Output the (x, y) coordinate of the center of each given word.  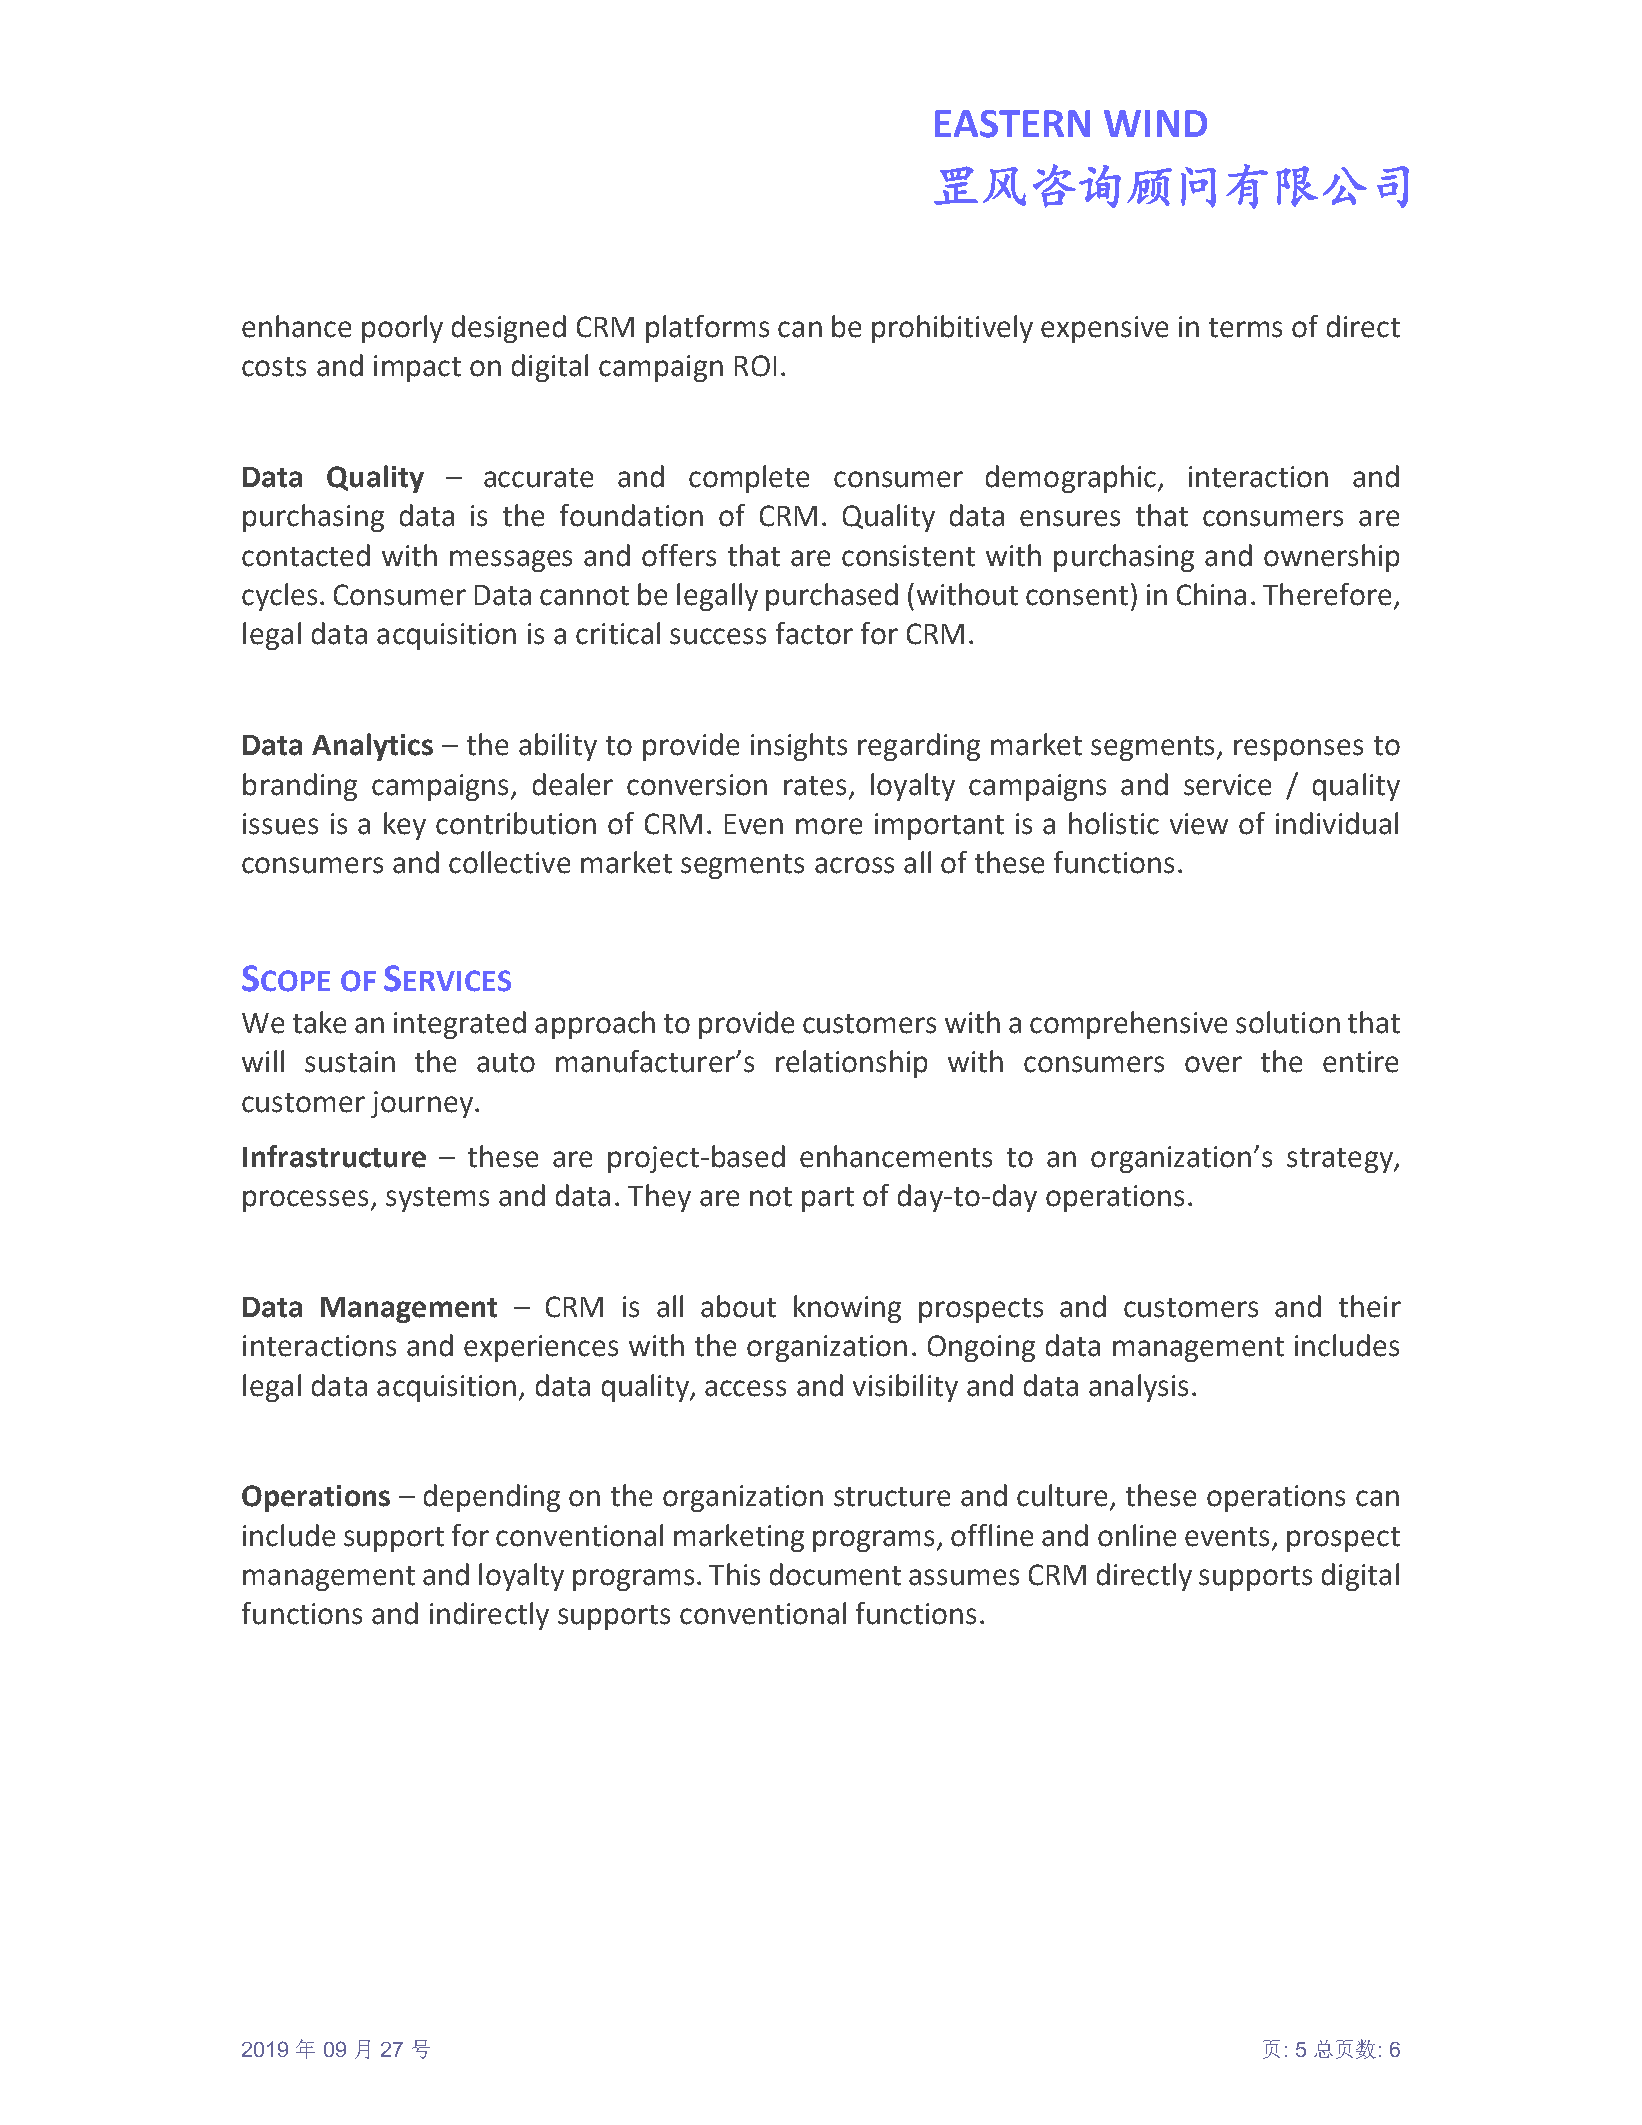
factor (814, 633)
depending (492, 1498)
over (1213, 1064)
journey (422, 1104)
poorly (402, 329)
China (1211, 594)
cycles (279, 597)
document (835, 1574)
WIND (1155, 123)
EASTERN (1012, 124)
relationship (851, 1064)
